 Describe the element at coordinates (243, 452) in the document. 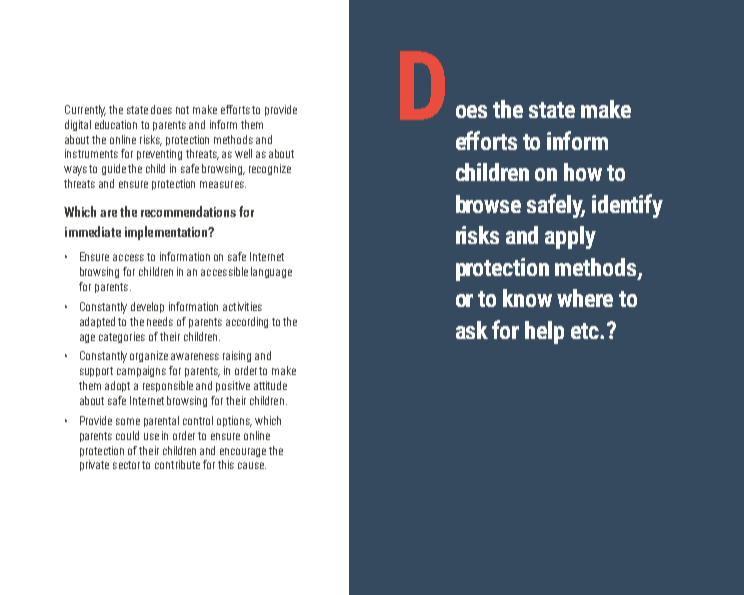

I see `encourage` at that location.
